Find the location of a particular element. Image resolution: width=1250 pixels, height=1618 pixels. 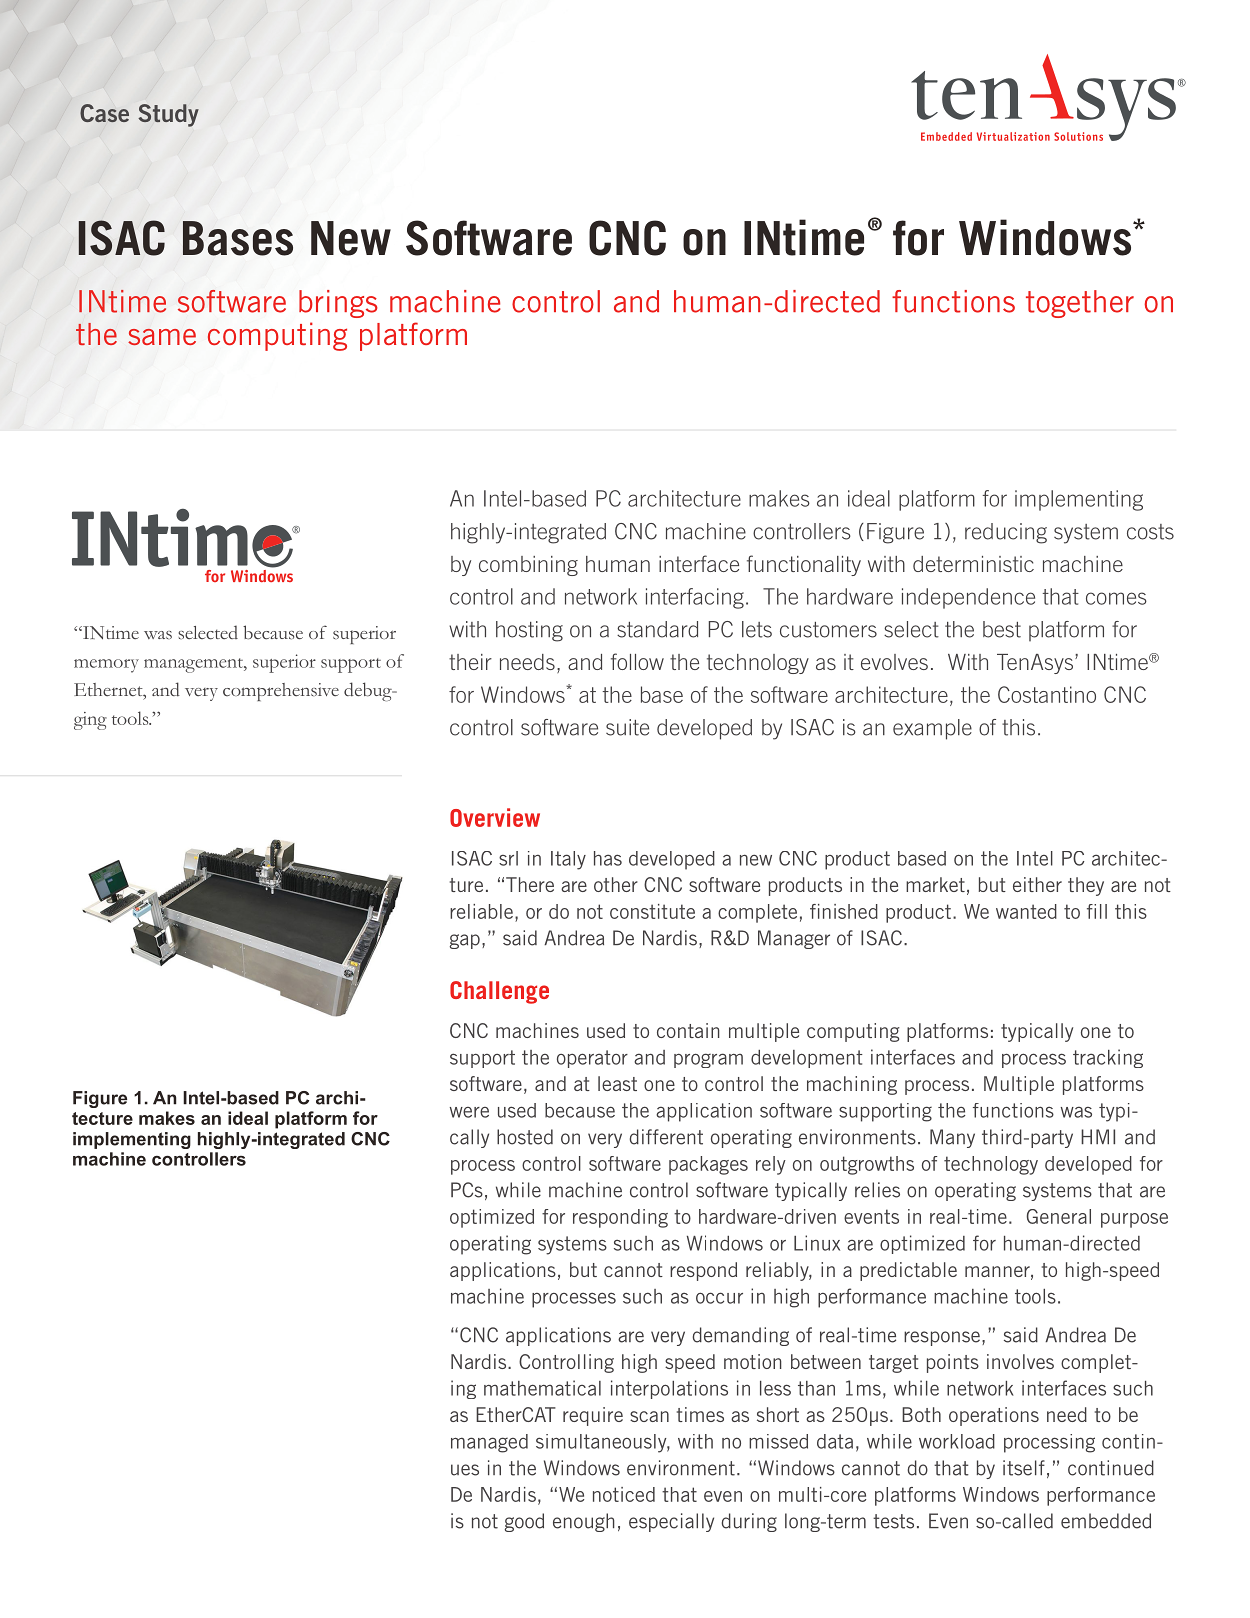

operator is located at coordinates (592, 1059).
